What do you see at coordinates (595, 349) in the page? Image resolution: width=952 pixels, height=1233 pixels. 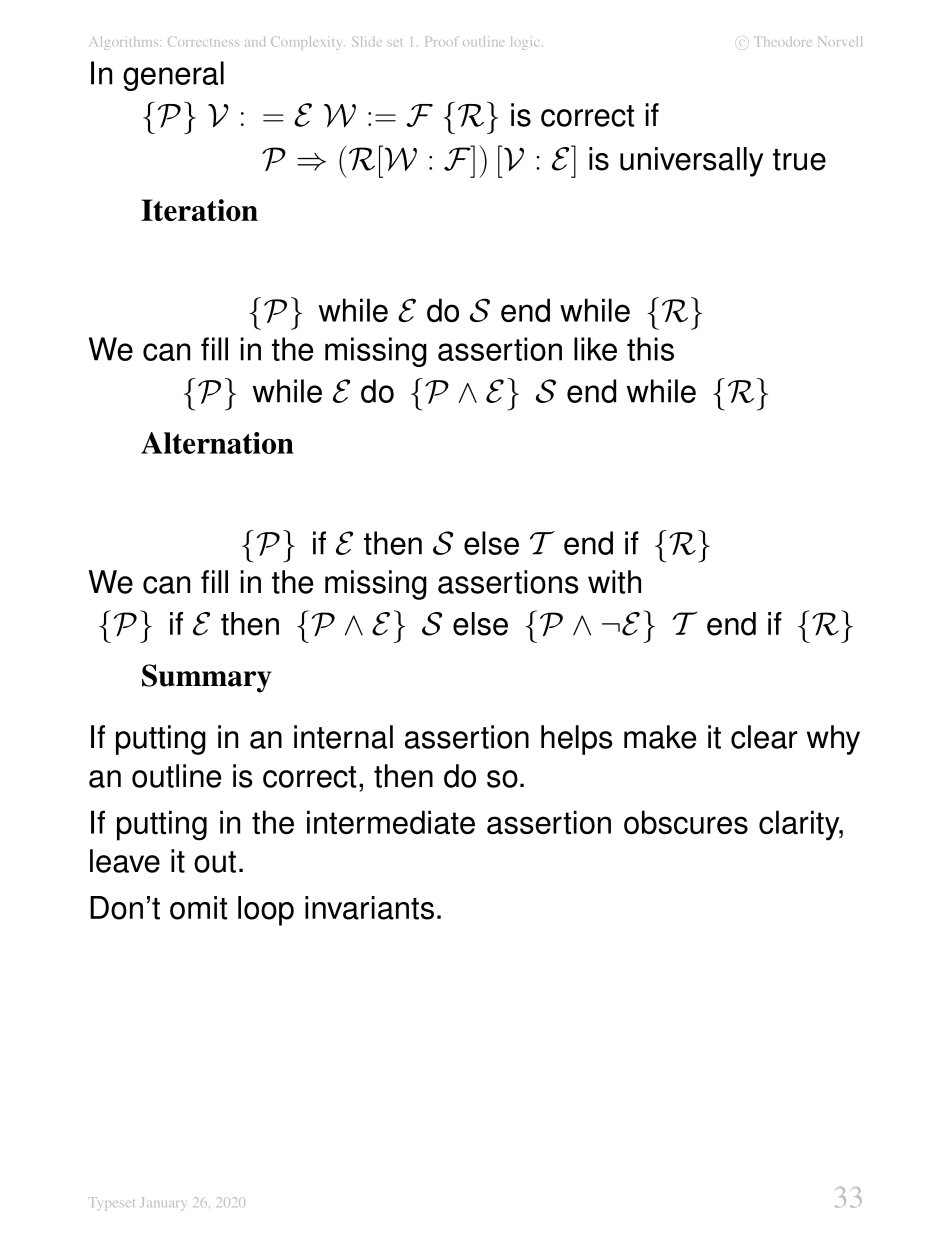 I see `like` at bounding box center [595, 349].
